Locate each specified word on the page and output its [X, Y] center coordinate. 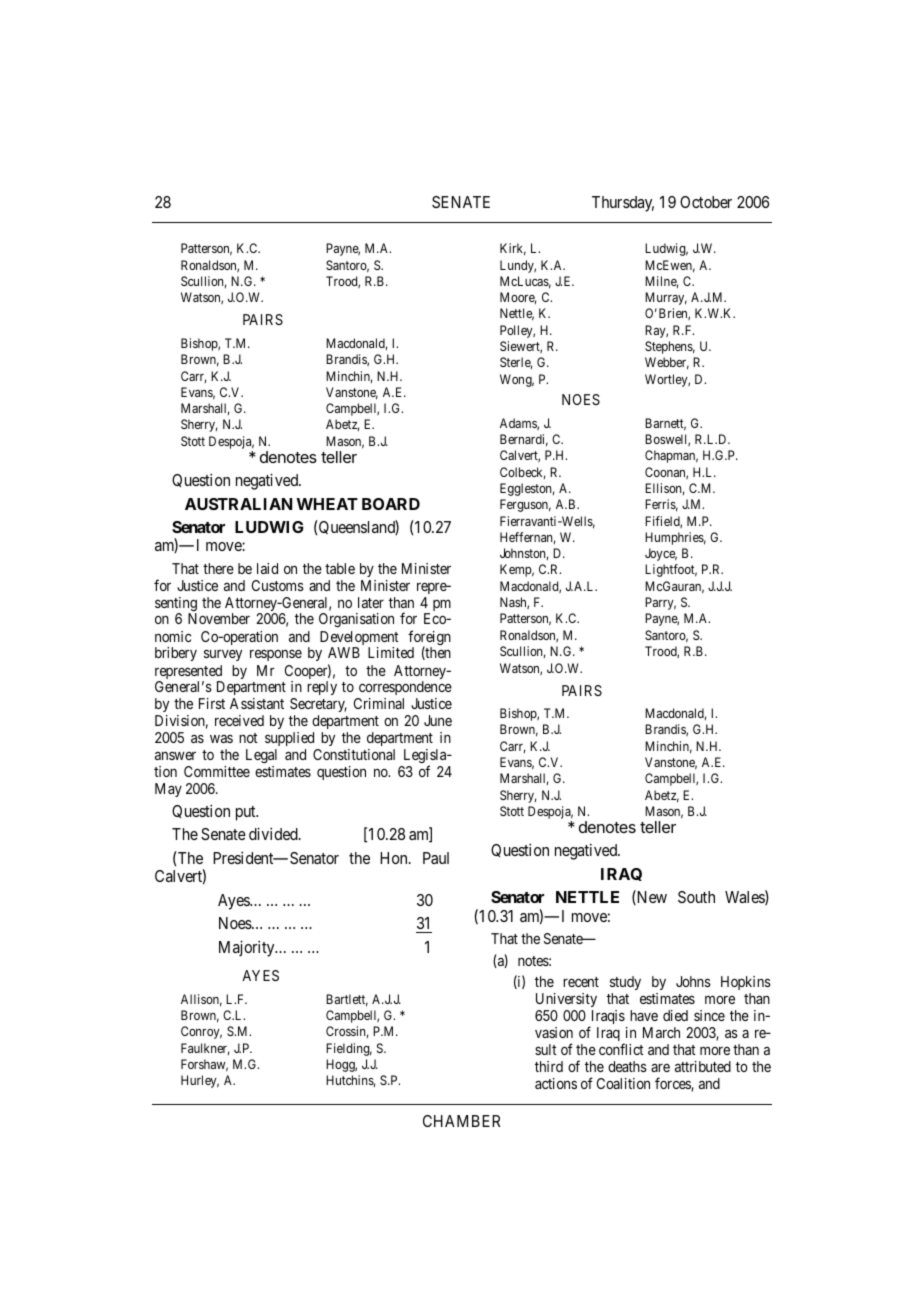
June [438, 720]
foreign [429, 639]
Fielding [349, 1049]
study [625, 983]
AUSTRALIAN [238, 504]
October [706, 202]
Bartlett [347, 1000]
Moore [518, 298]
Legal [261, 756]
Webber [667, 363]
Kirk [513, 249]
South [696, 897]
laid [267, 568]
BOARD [391, 504]
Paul [436, 858]
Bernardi [524, 440]
